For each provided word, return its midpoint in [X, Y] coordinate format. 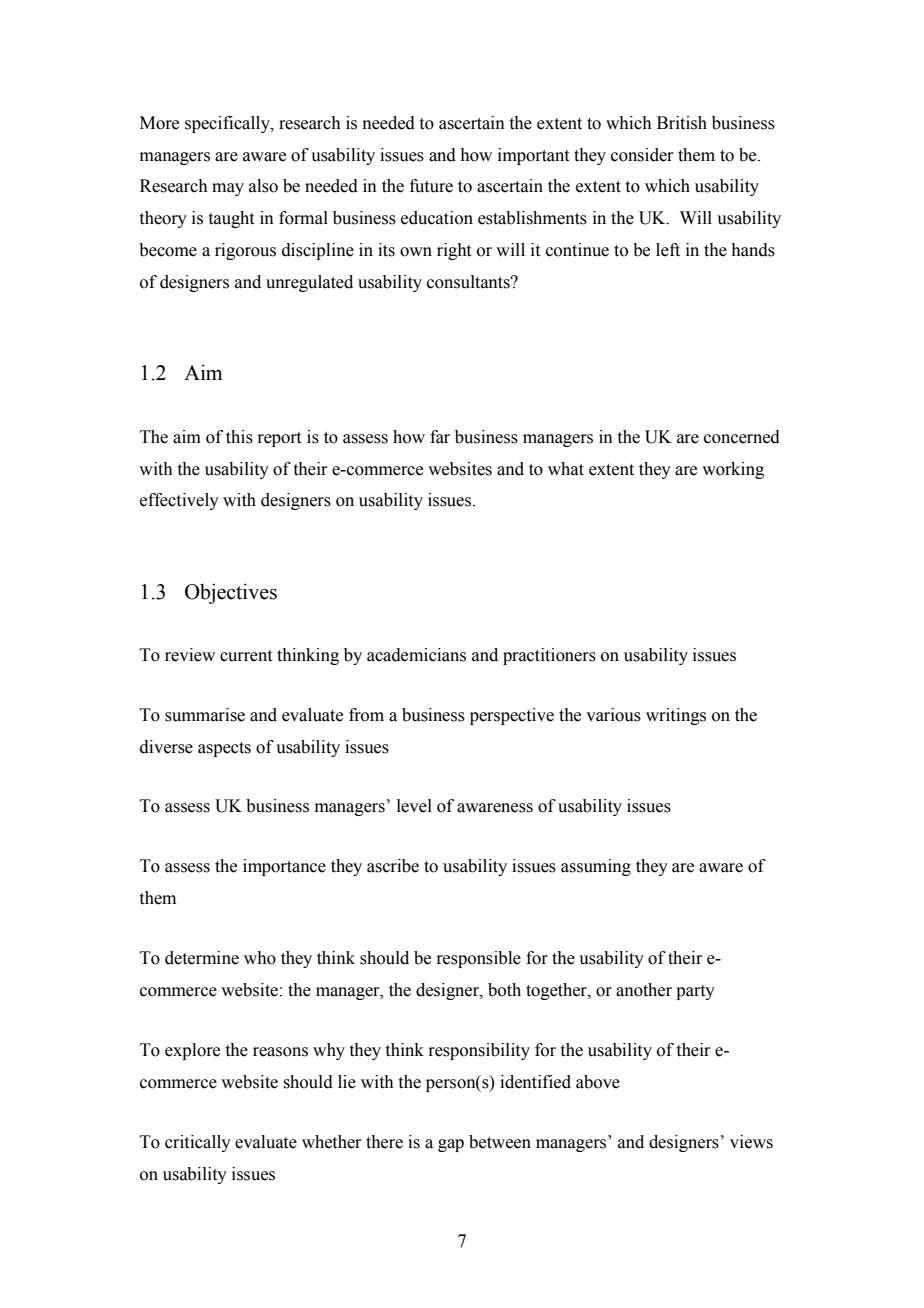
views [751, 1142]
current [246, 656]
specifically [228, 124]
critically [198, 1143]
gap [451, 1145]
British [682, 123]
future [431, 186]
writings [676, 716]
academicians [416, 655]
